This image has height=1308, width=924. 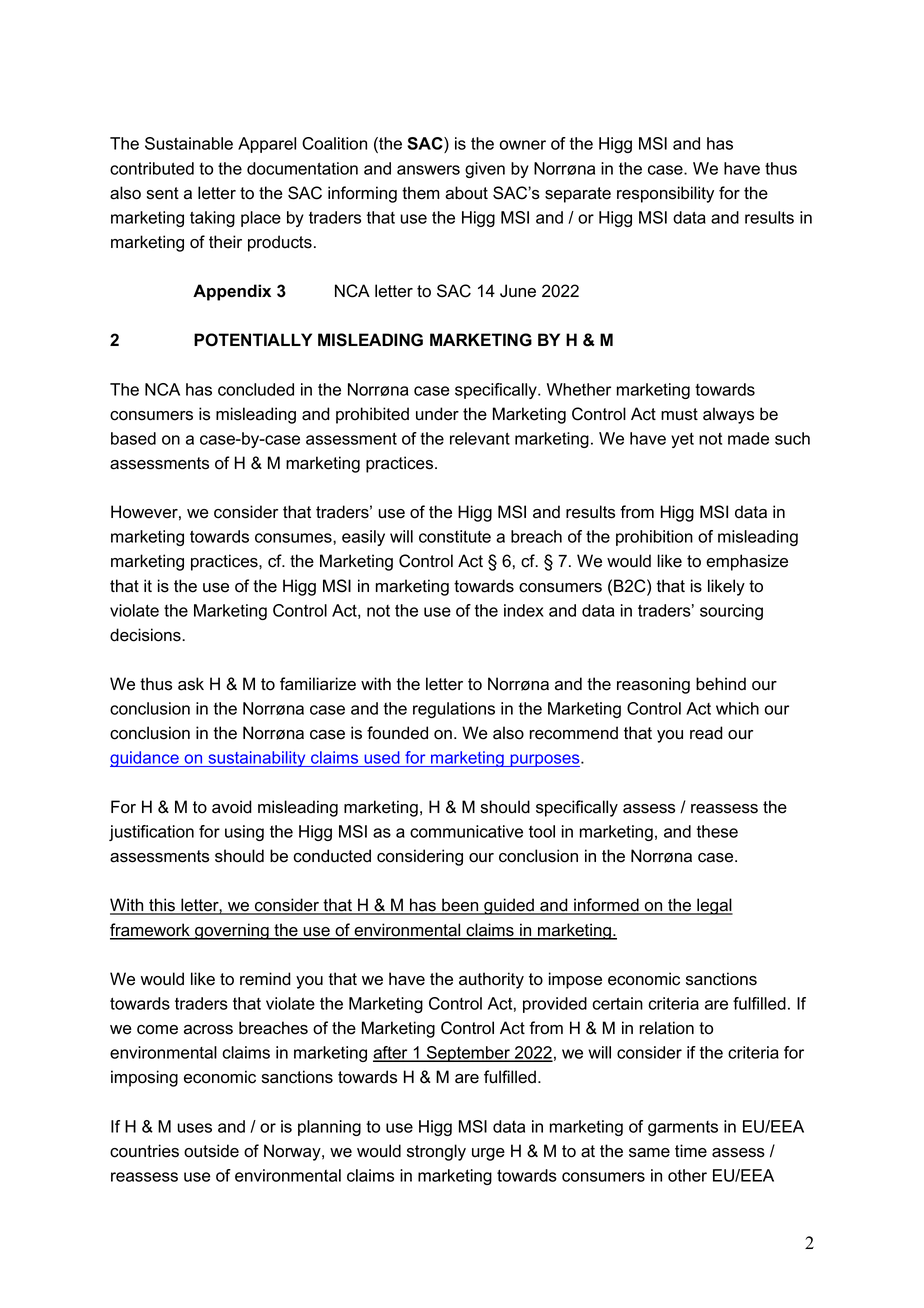 I want to click on Sustainable, so click(x=189, y=143).
